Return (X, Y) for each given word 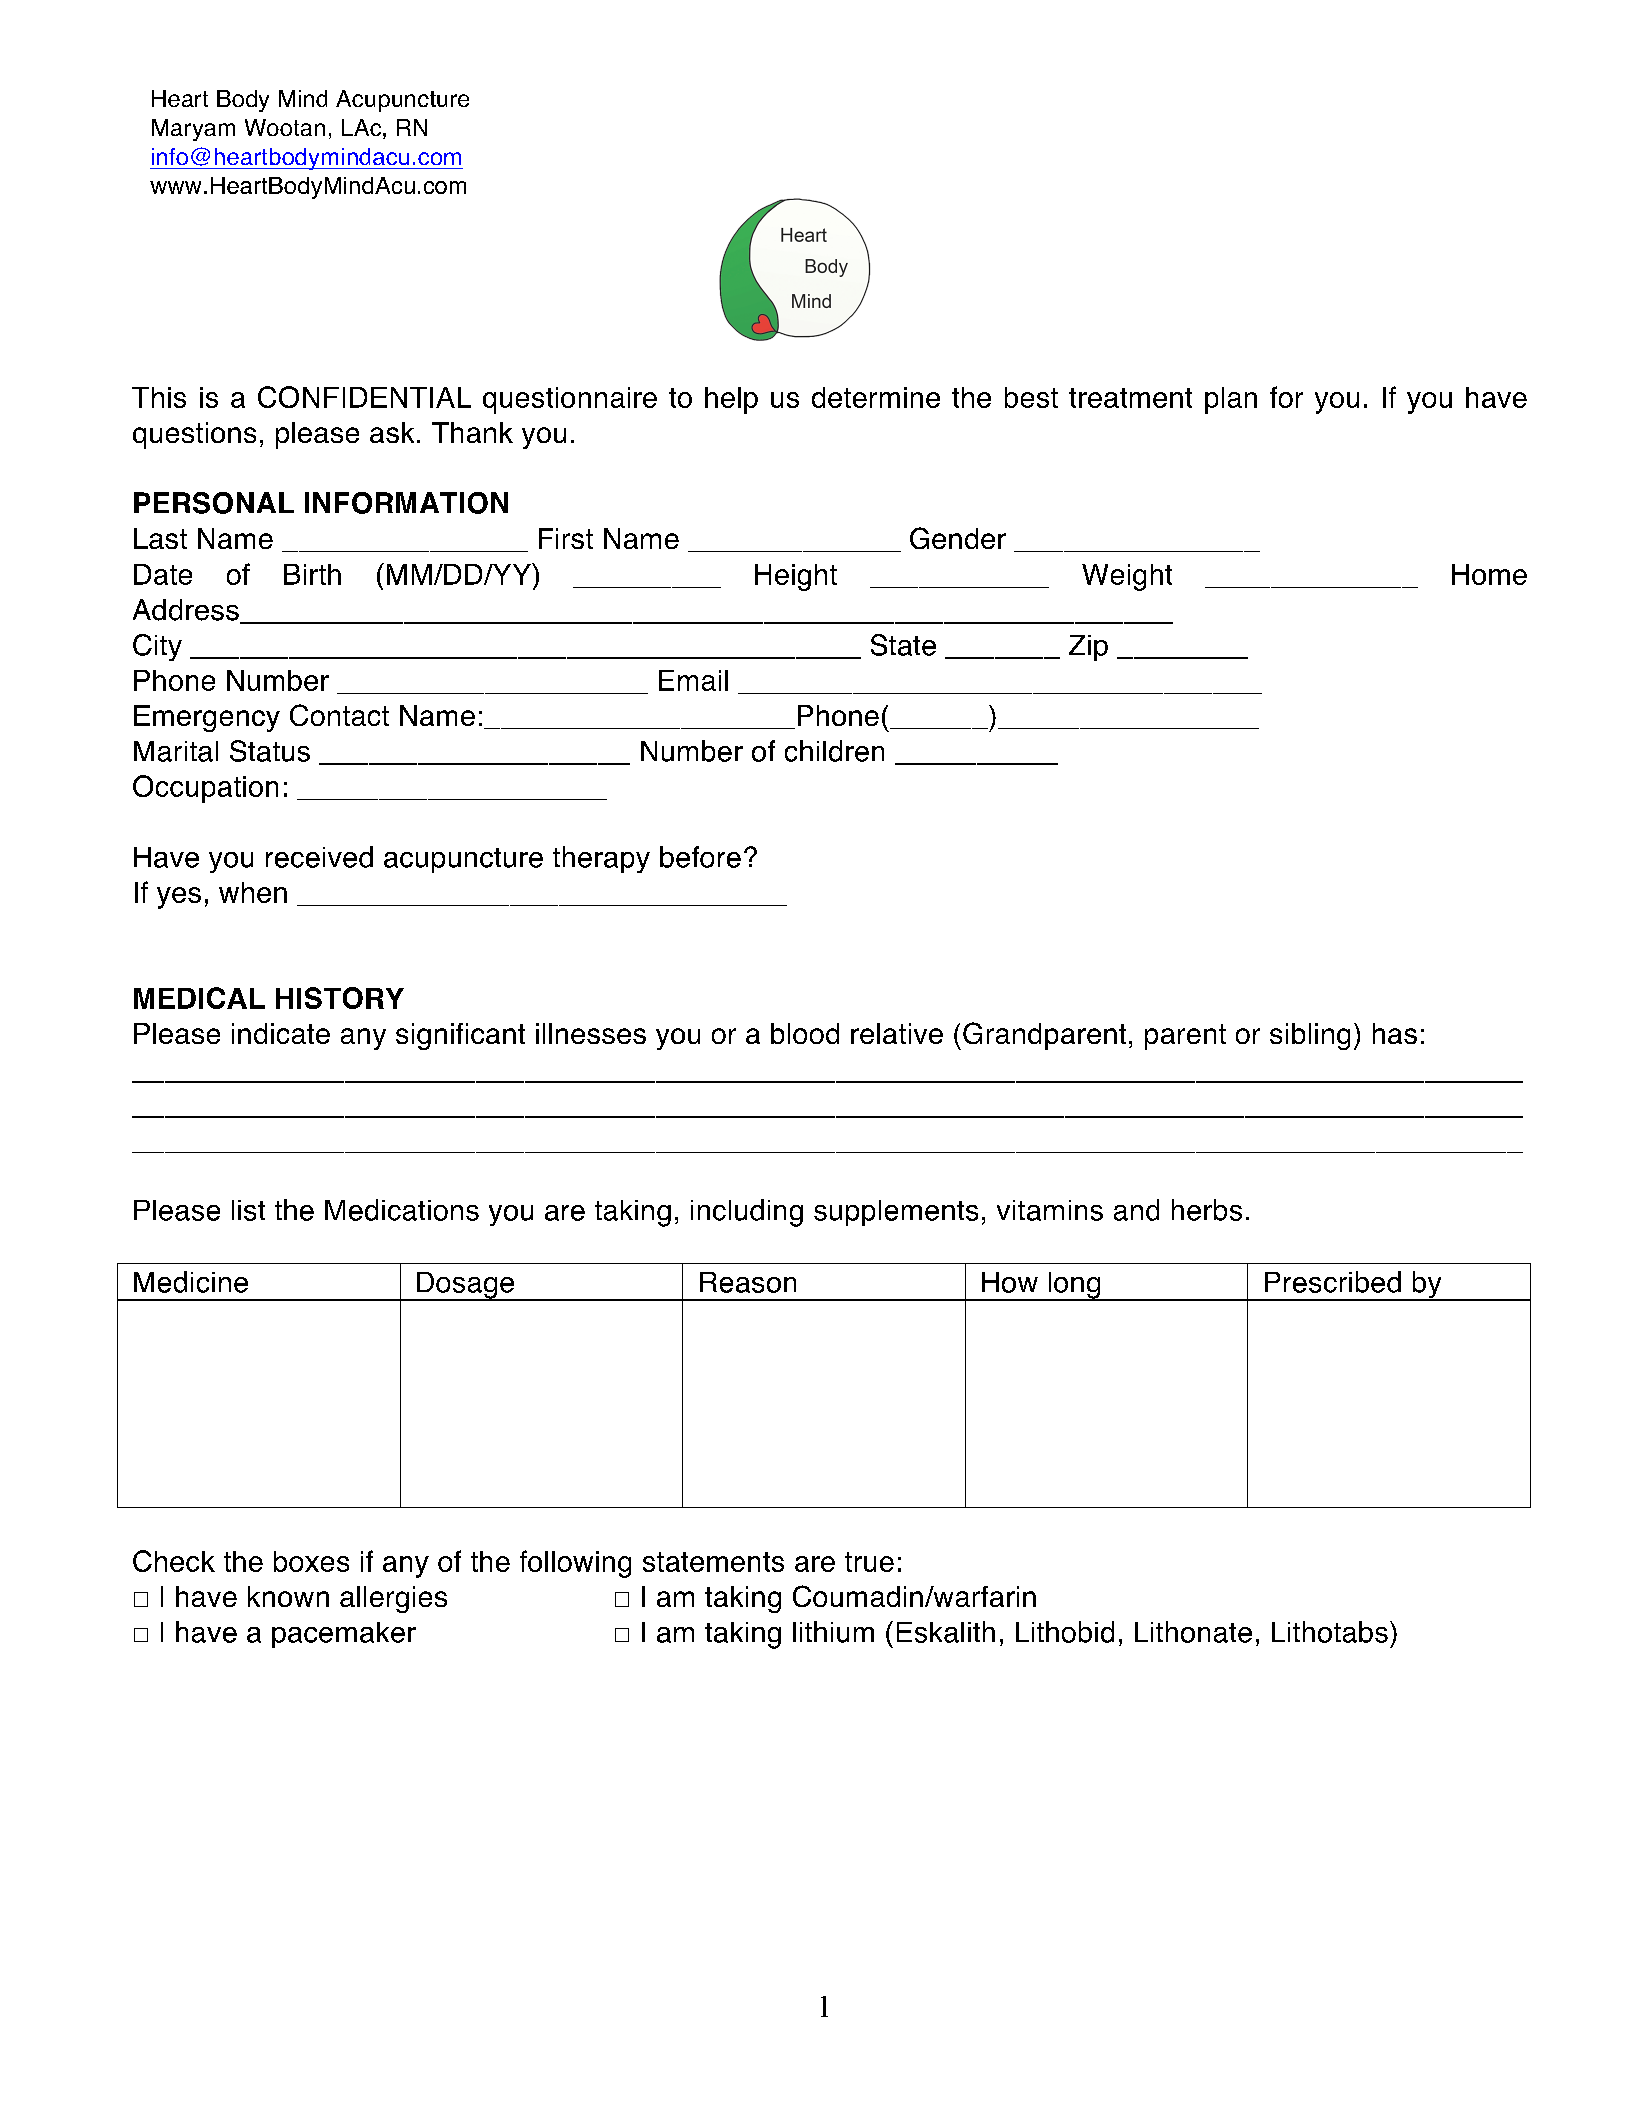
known (288, 1596)
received (319, 857)
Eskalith (946, 1632)
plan (1231, 400)
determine (876, 397)
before (700, 857)
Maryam (193, 130)
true (869, 1562)
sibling (1310, 1036)
